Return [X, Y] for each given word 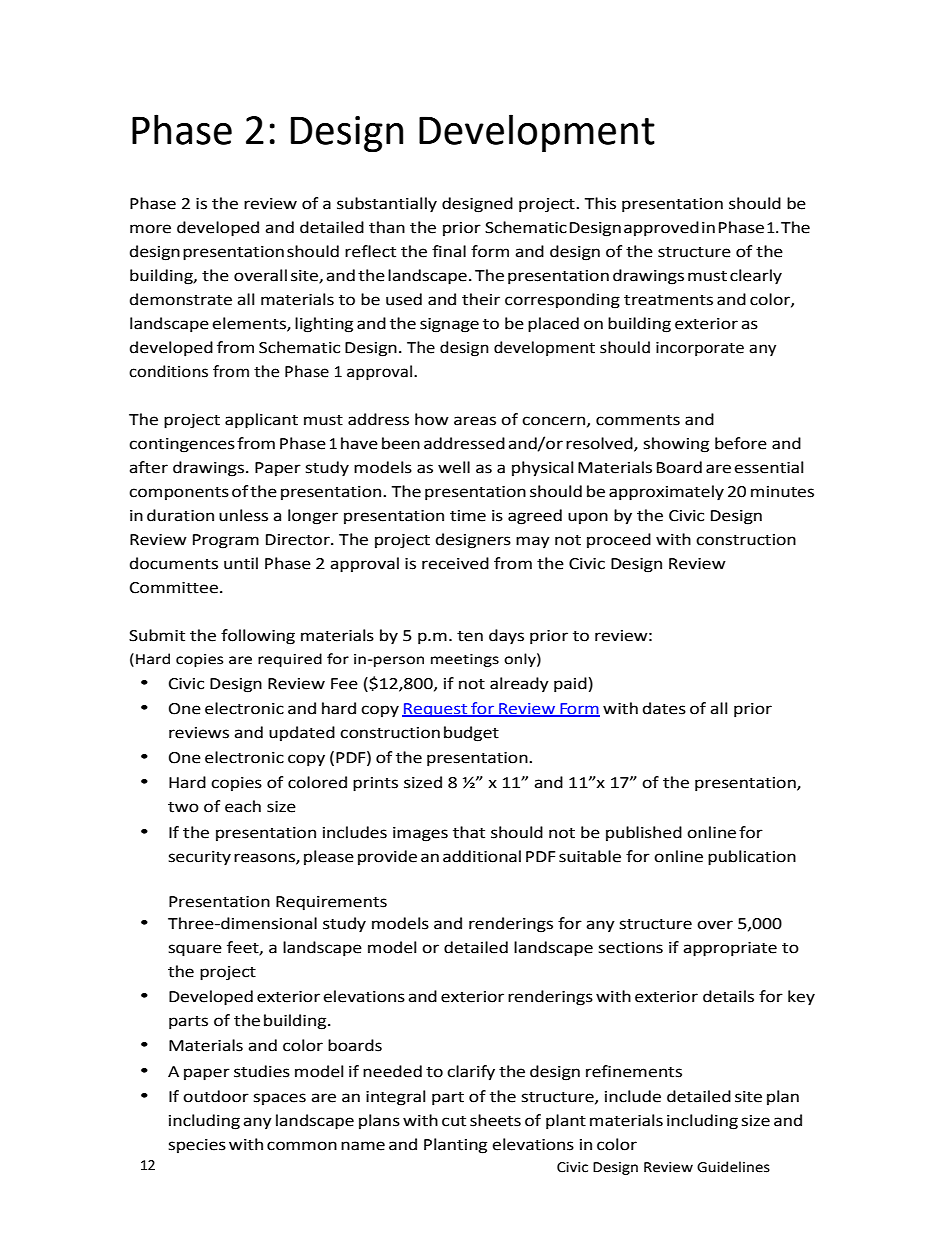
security [200, 858]
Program [226, 541]
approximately [666, 493]
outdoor [216, 1096]
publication [752, 858]
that [469, 832]
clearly [756, 277]
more [150, 229]
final [449, 251]
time [468, 516]
